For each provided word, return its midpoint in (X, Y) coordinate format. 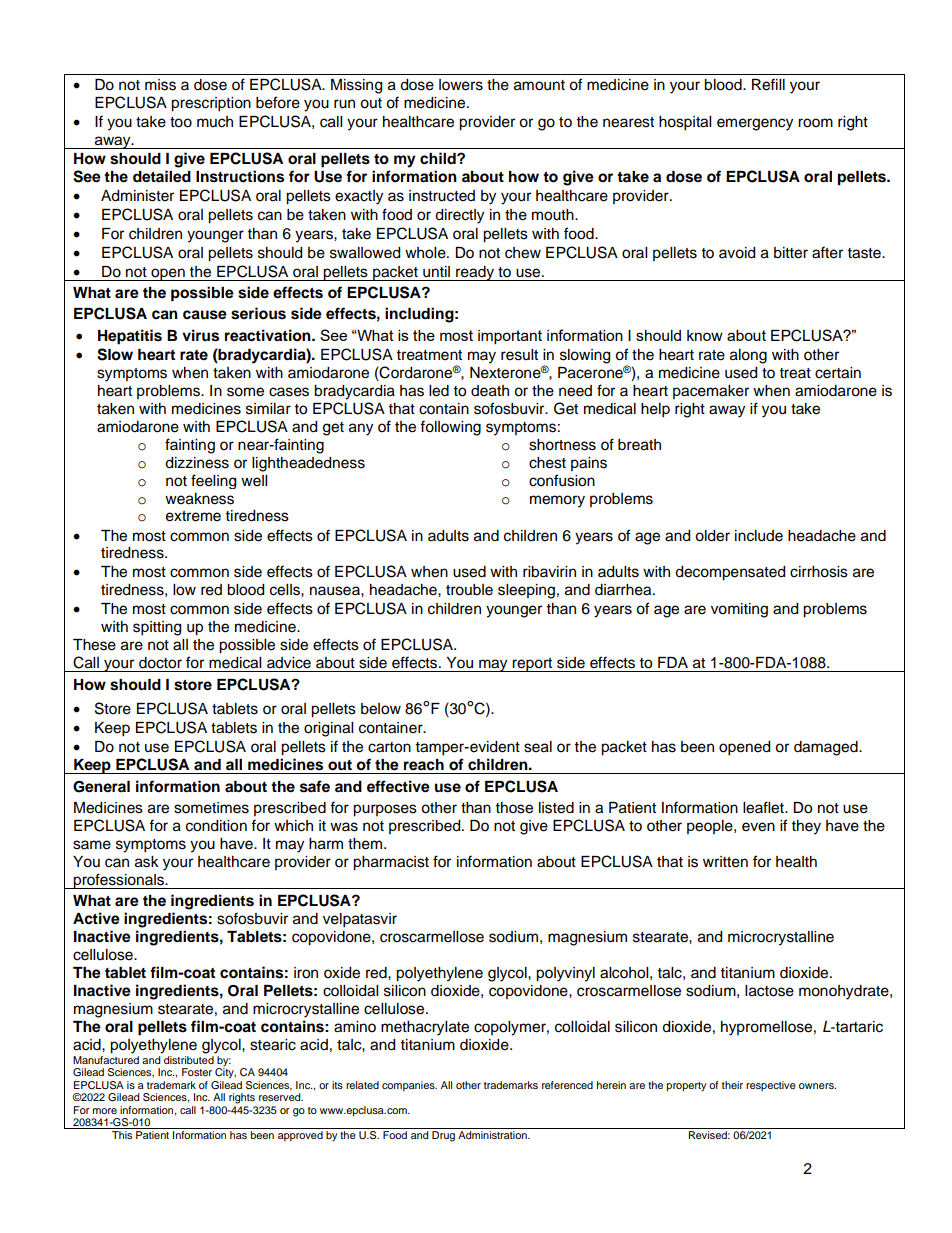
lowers (461, 85)
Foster (197, 1072)
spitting (157, 628)
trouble (469, 590)
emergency (755, 124)
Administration (493, 1135)
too (181, 122)
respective (771, 1086)
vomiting (739, 610)
